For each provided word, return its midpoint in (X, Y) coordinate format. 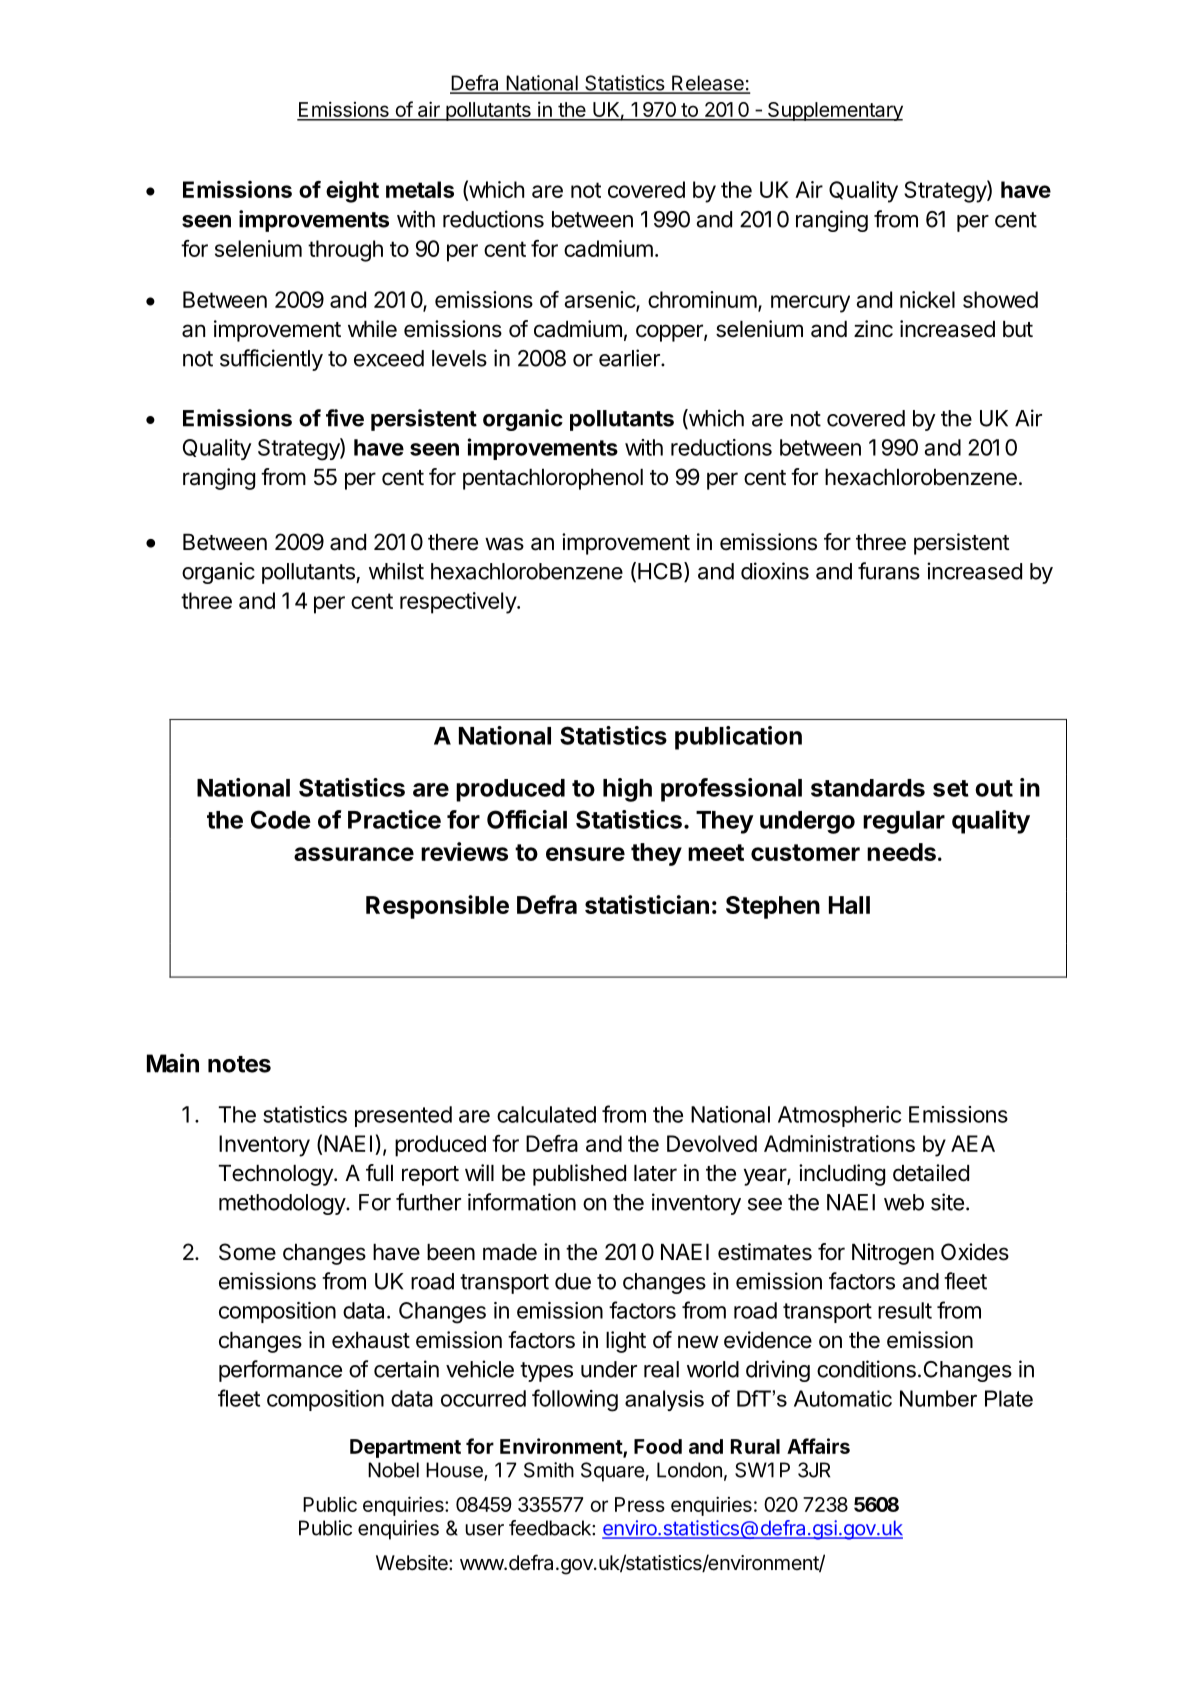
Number (938, 1398)
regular (904, 822)
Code (281, 819)
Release (708, 84)
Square (612, 1472)
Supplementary (834, 111)
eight (352, 192)
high (627, 790)
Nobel (393, 1470)
